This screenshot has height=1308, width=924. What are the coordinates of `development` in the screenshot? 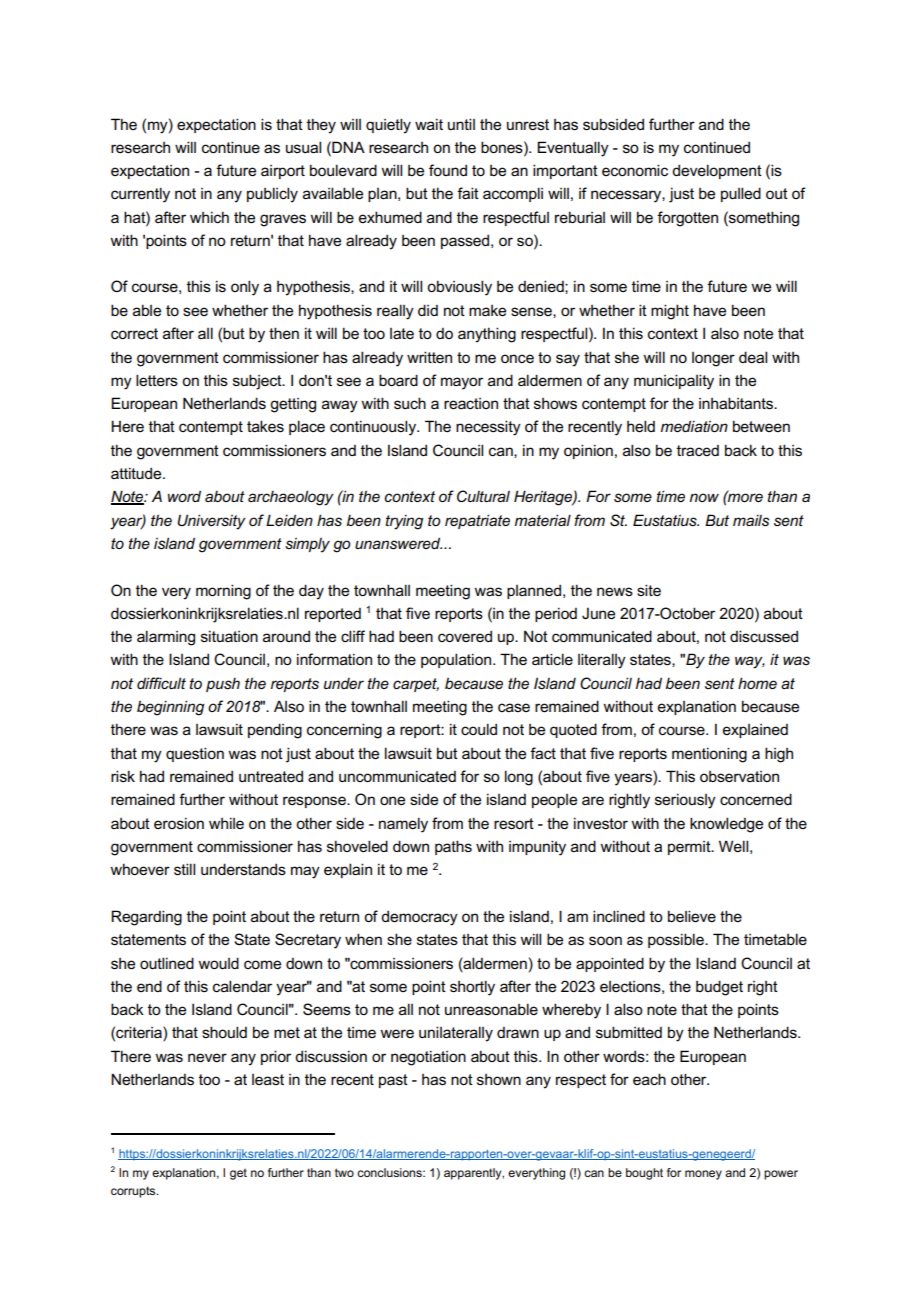 It's located at (717, 171).
